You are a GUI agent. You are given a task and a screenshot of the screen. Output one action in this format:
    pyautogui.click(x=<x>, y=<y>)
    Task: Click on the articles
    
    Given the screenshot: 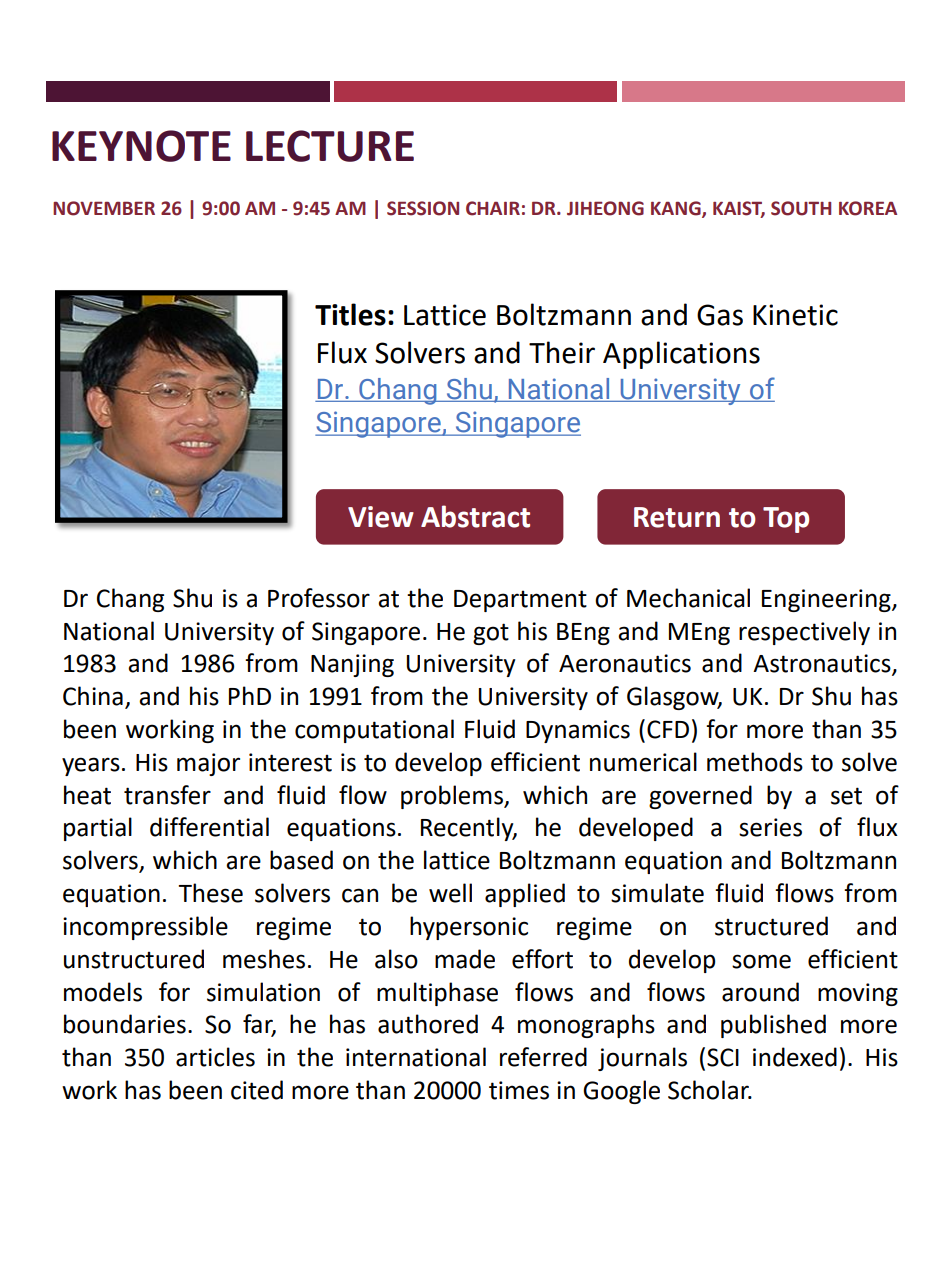 What is the action you would take?
    pyautogui.click(x=215, y=1057)
